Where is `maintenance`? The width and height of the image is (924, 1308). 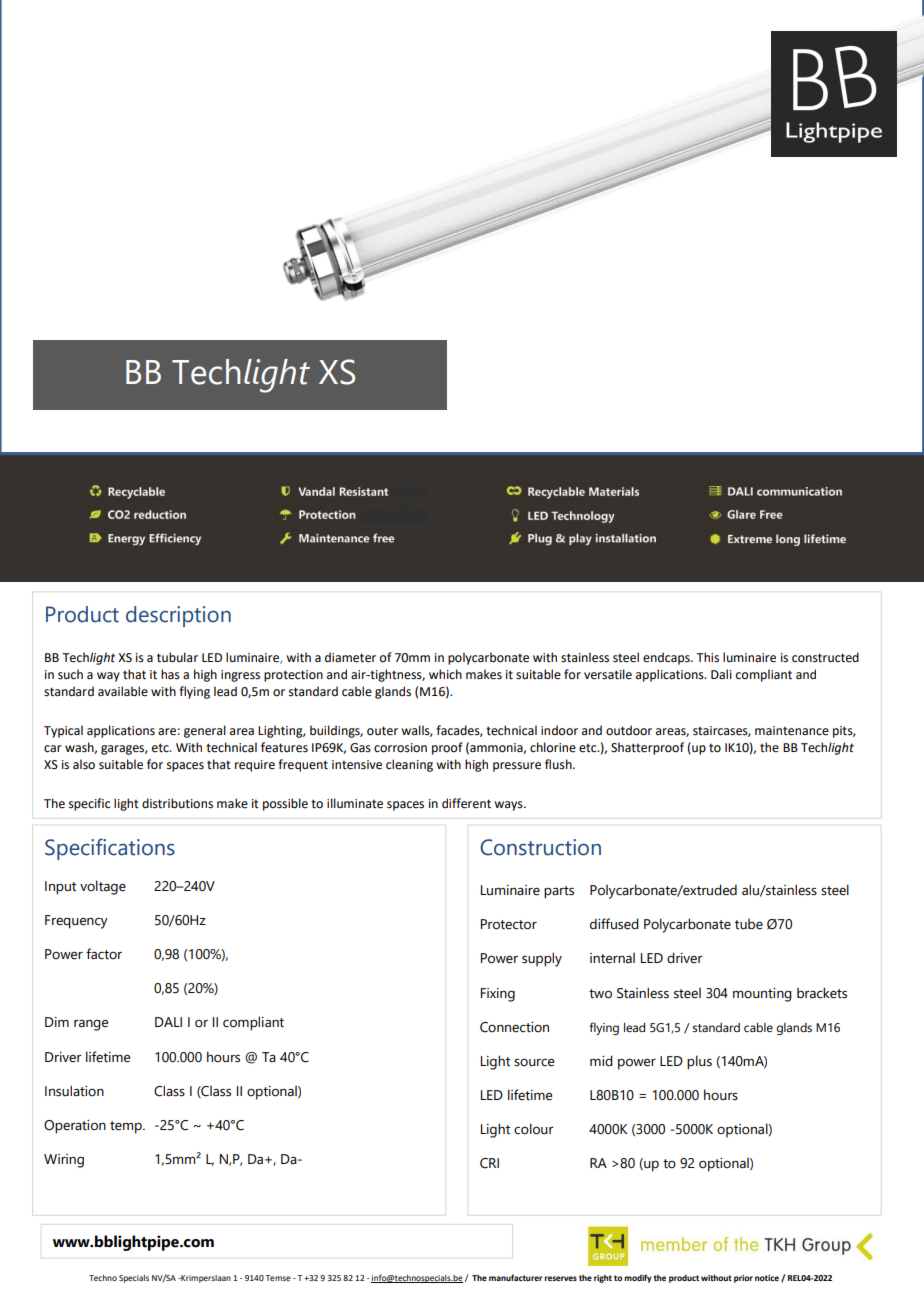
maintenance is located at coordinates (792, 731).
